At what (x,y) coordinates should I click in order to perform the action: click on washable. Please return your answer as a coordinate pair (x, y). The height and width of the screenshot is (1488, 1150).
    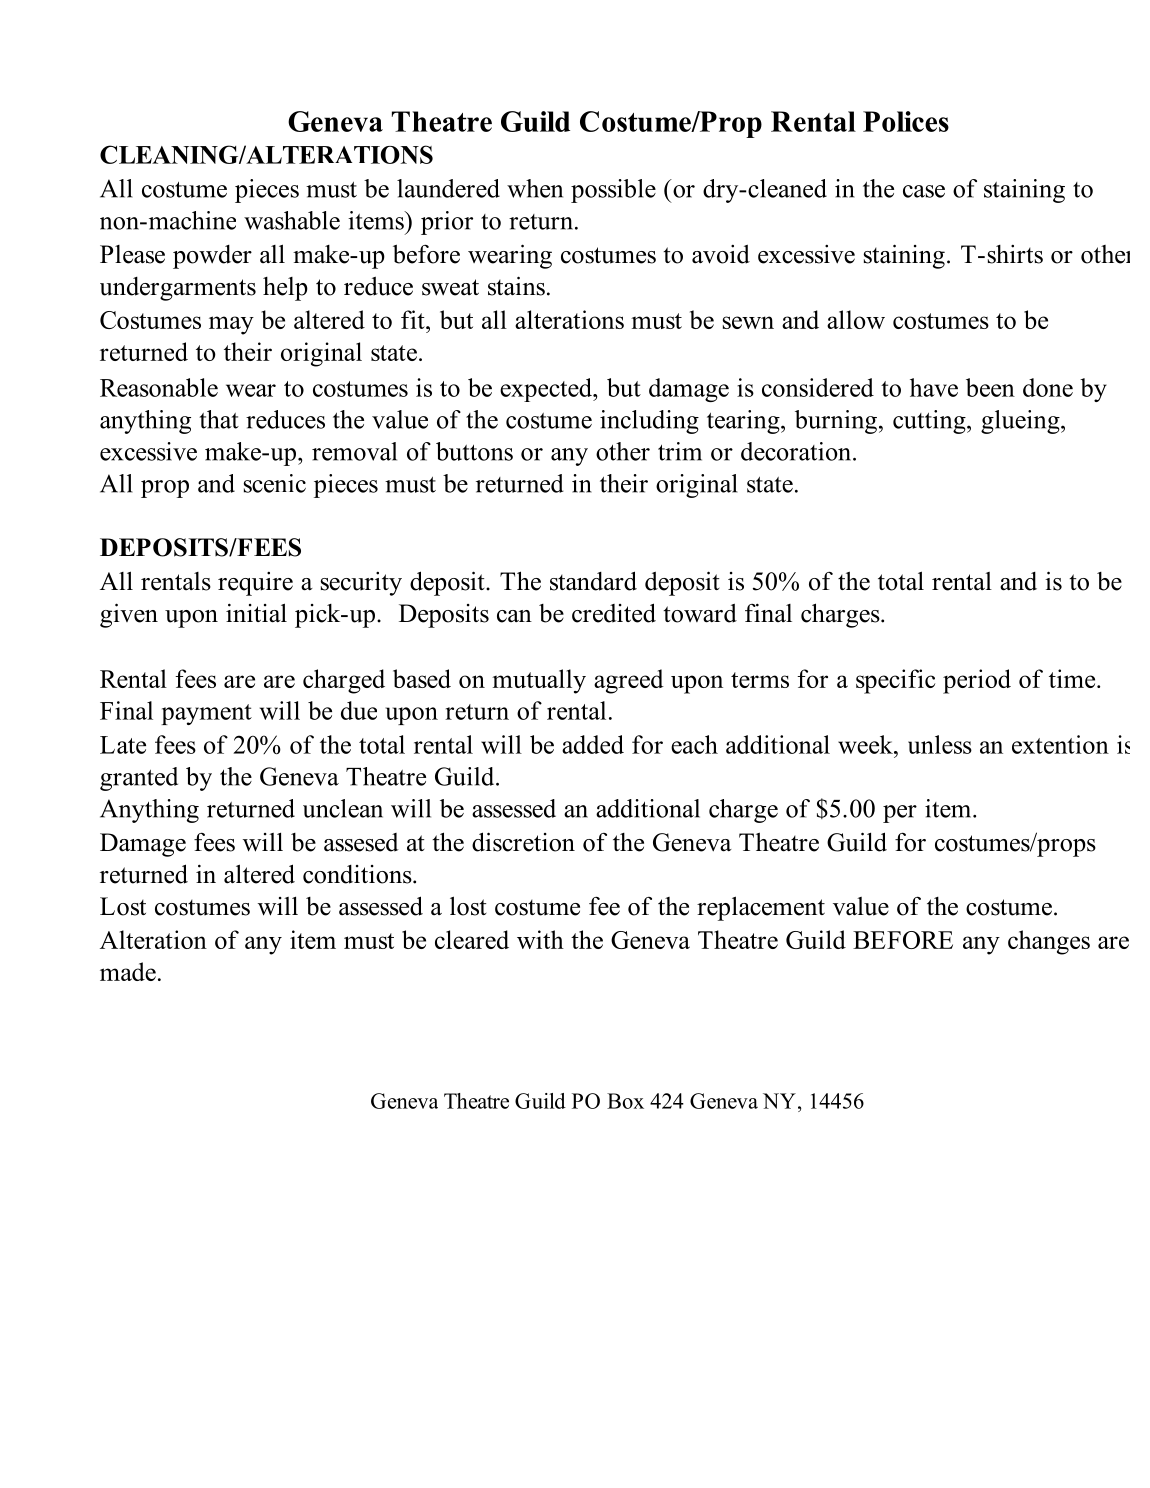
    Looking at the image, I should click on (292, 220).
